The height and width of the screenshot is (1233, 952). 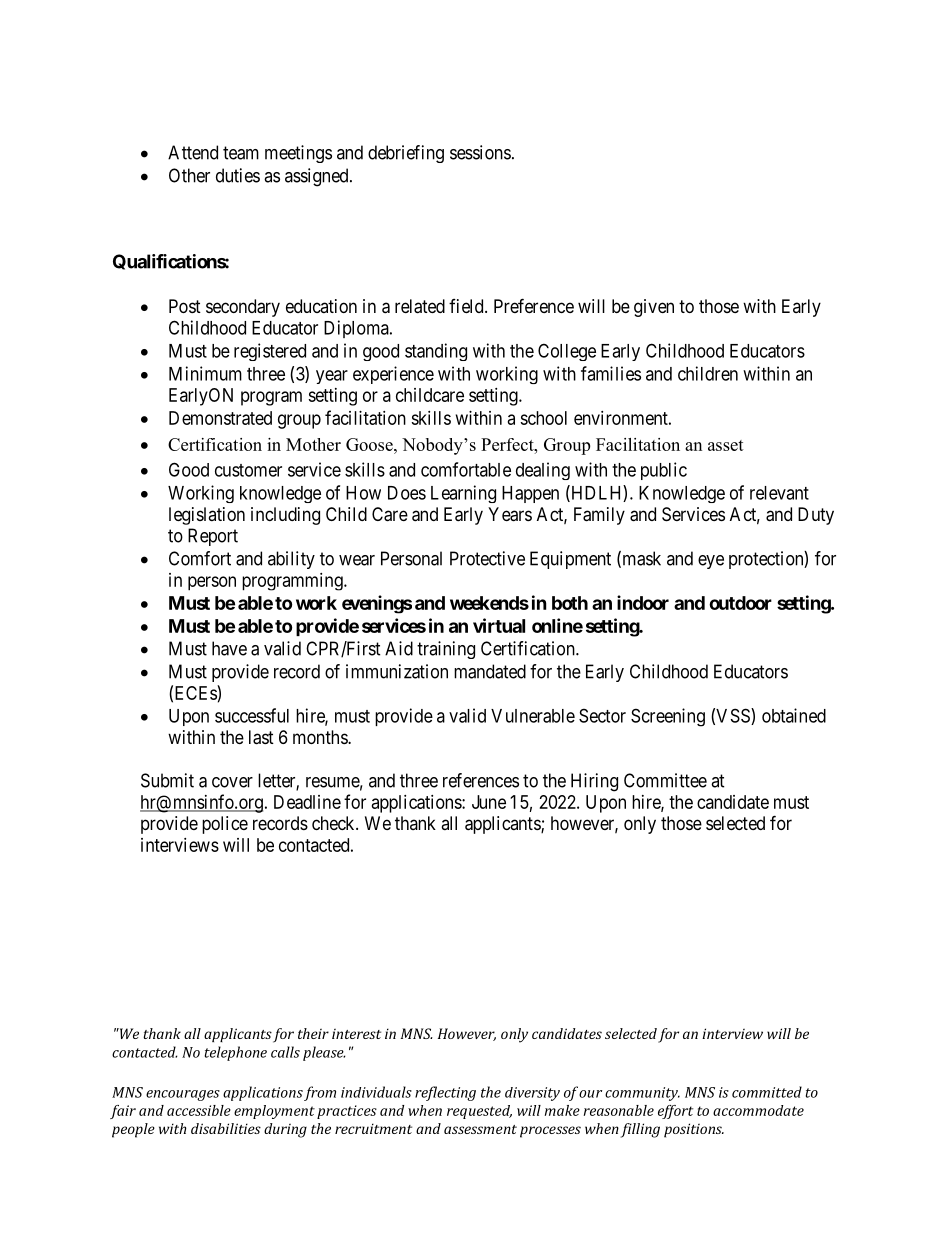 I want to click on outdoor, so click(x=740, y=603).
